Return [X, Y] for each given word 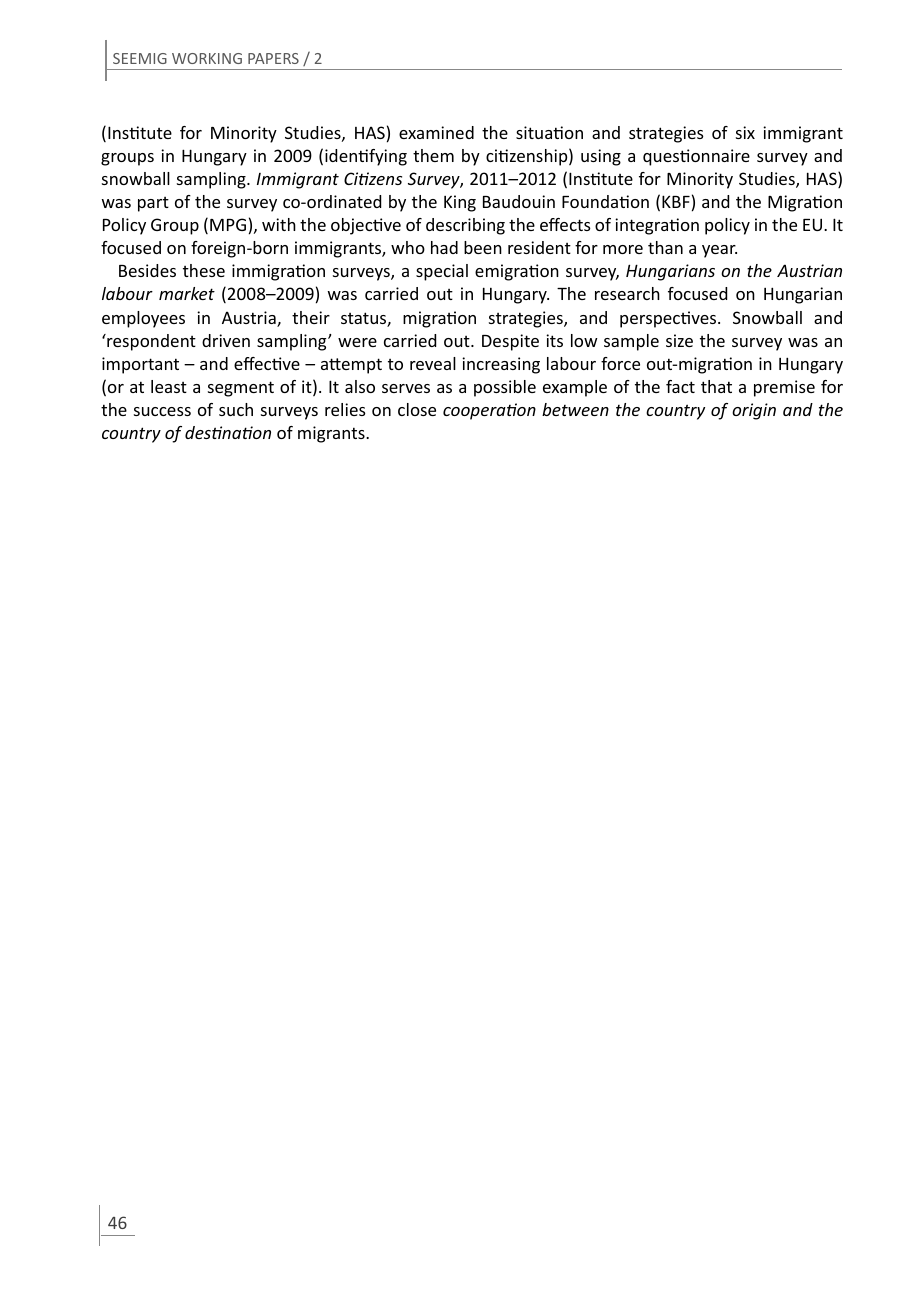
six [745, 132]
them [433, 155]
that [716, 386]
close [417, 409]
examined [436, 132]
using [601, 157]
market [187, 293]
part [153, 204]
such [236, 409]
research [627, 293]
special [442, 272]
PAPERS [273, 58]
